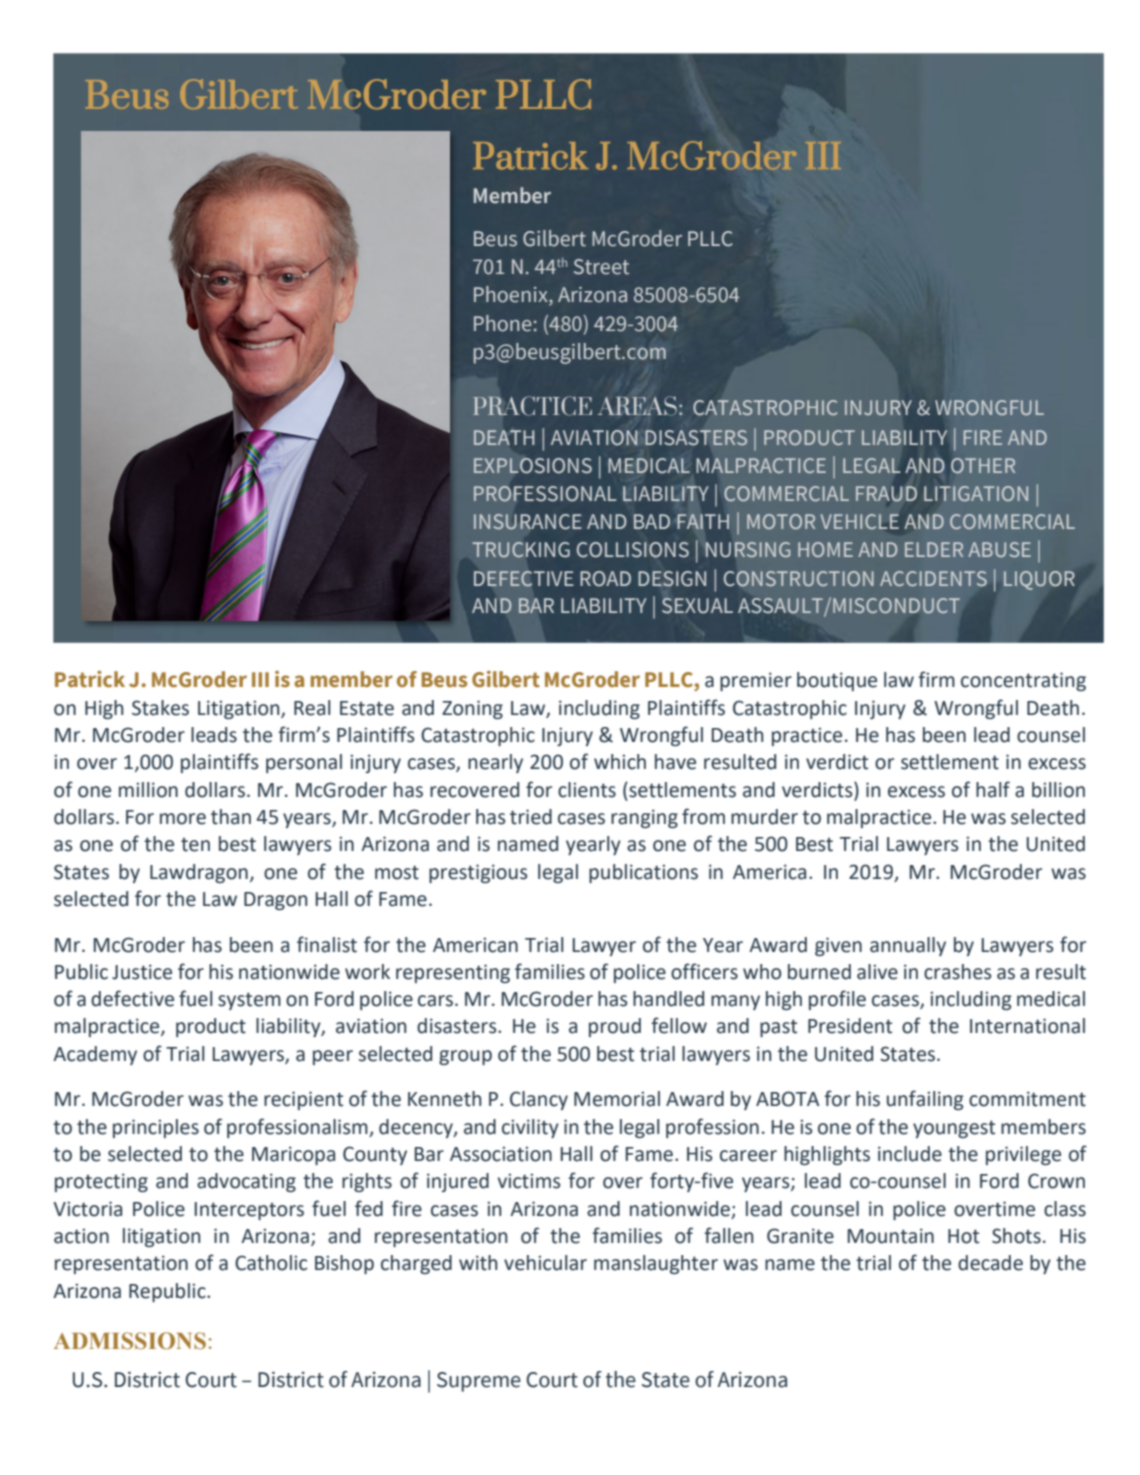 The image size is (1140, 1475). Describe the element at coordinates (539, 1100) in the image. I see `Clancy` at that location.
